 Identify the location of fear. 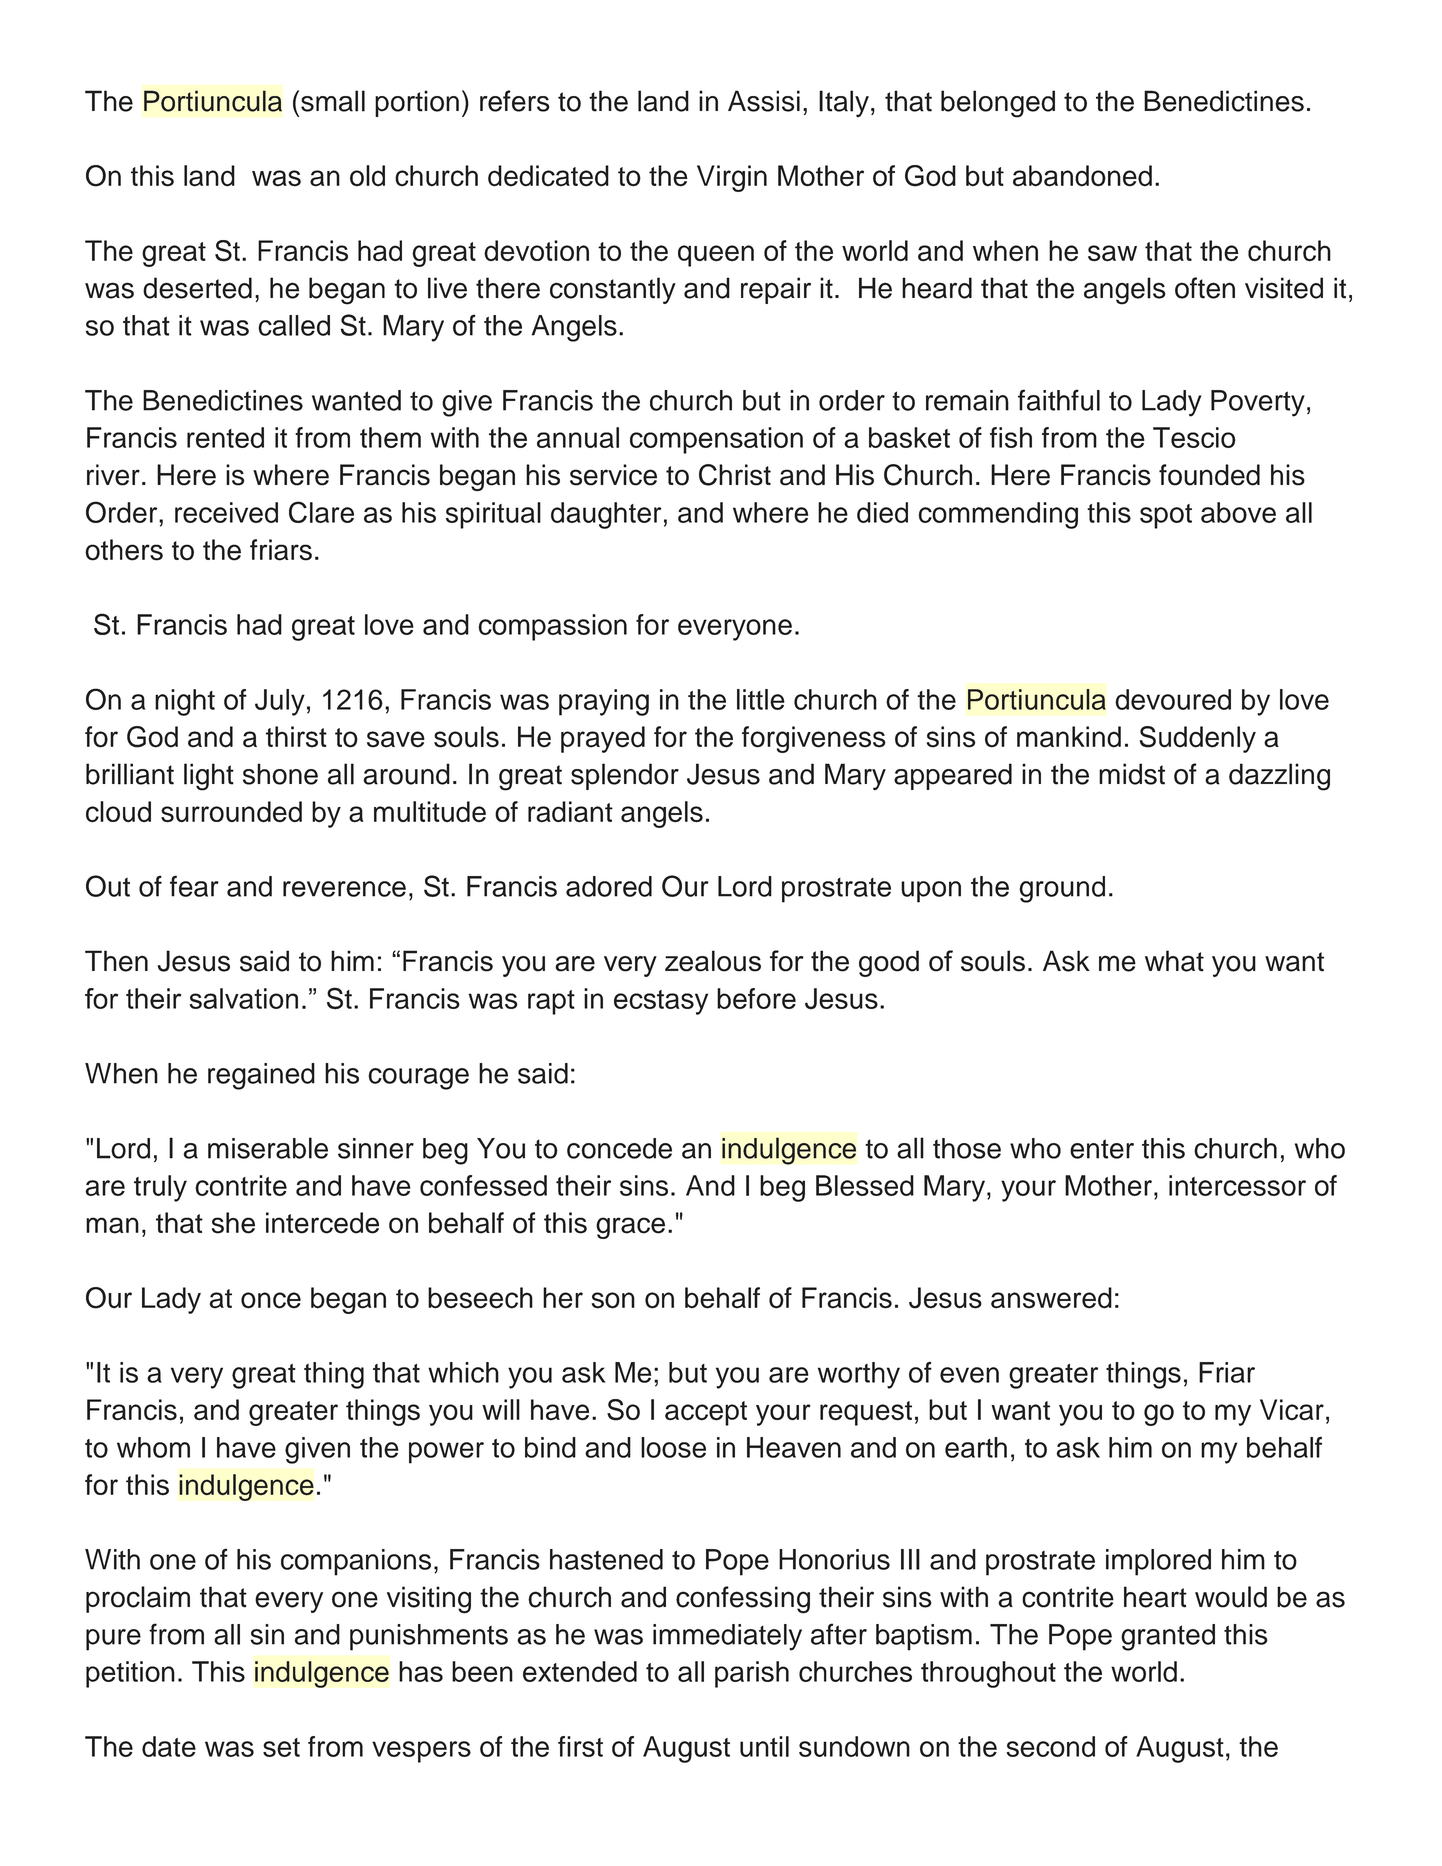
(194, 886).
